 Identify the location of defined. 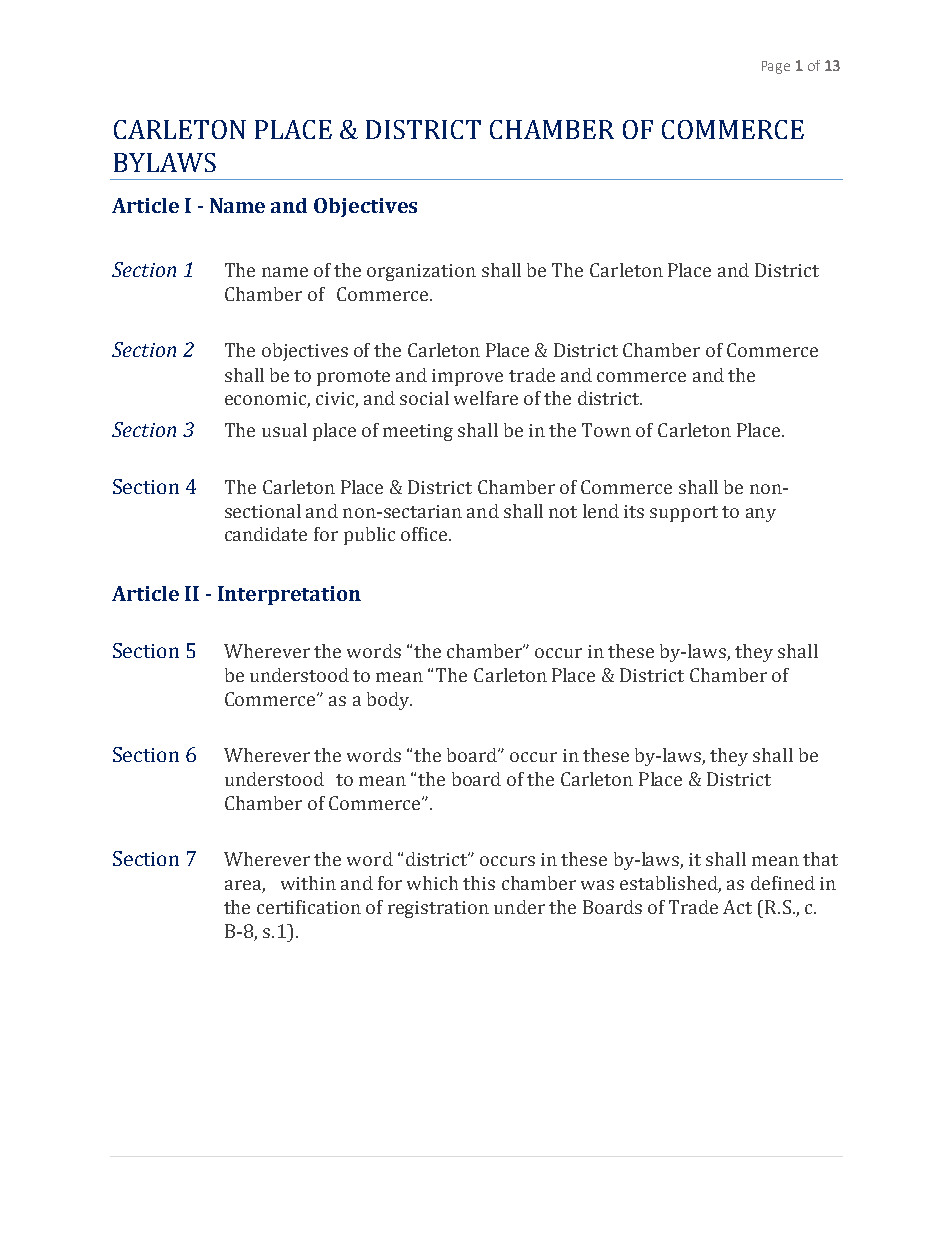
(783, 883).
